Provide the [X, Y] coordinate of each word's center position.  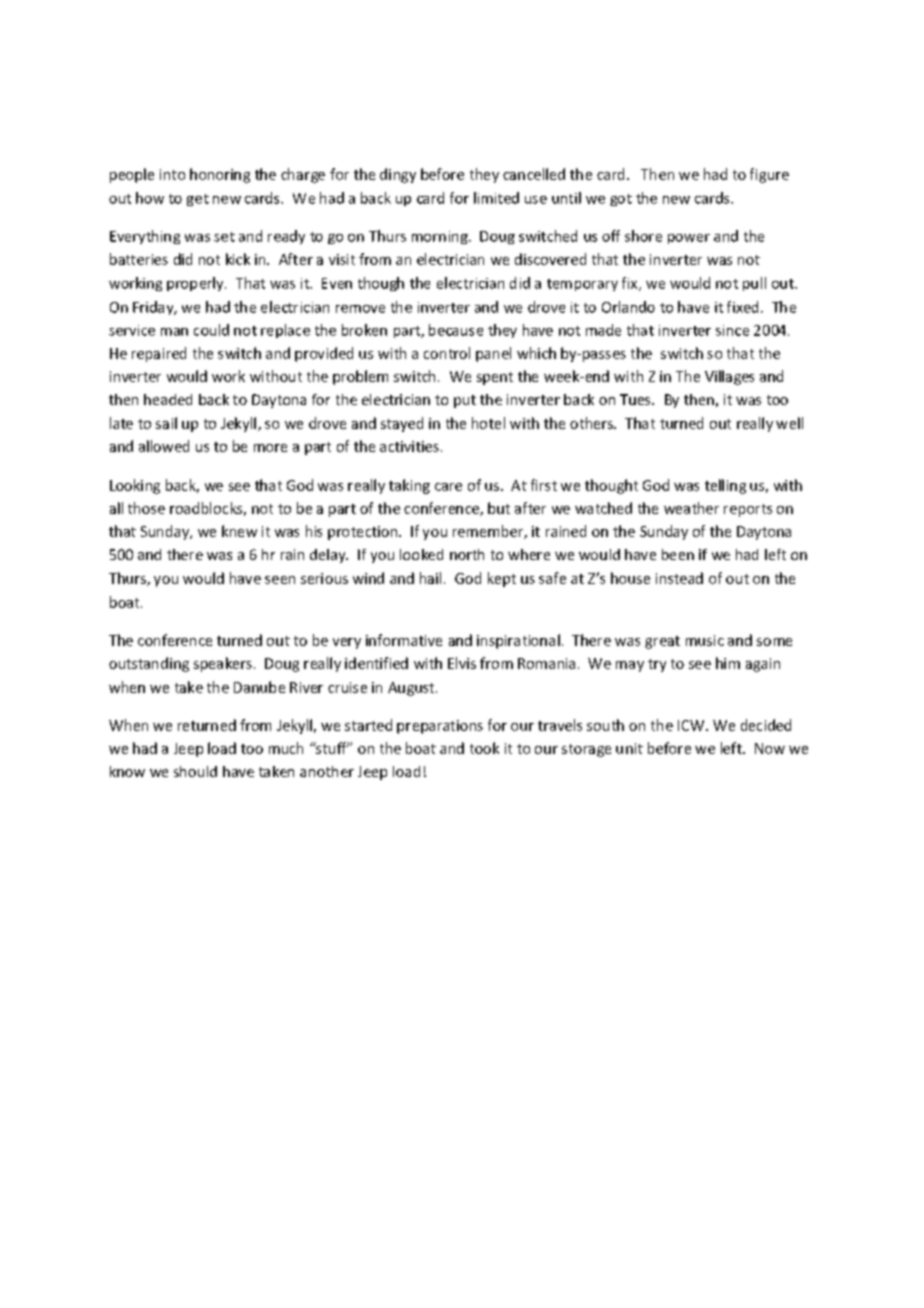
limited [496, 198]
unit [629, 748]
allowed [164, 446]
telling [725, 486]
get [198, 200]
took [484, 748]
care [448, 487]
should [195, 771]
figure [769, 175]
